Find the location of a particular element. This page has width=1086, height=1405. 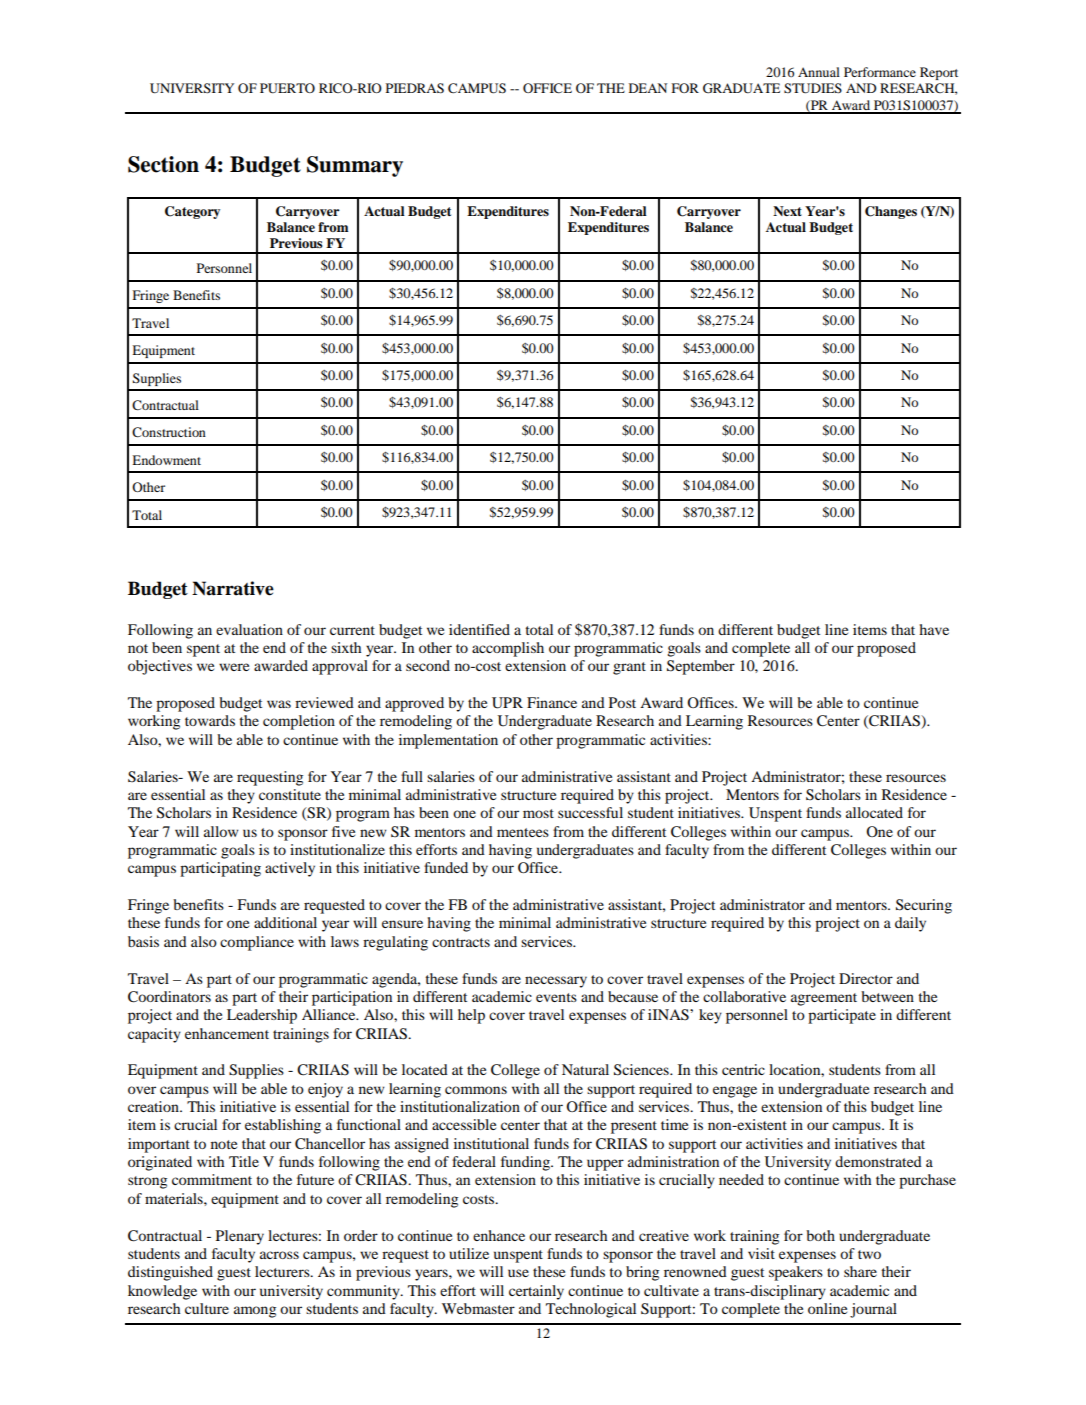

actively is located at coordinates (290, 869).
